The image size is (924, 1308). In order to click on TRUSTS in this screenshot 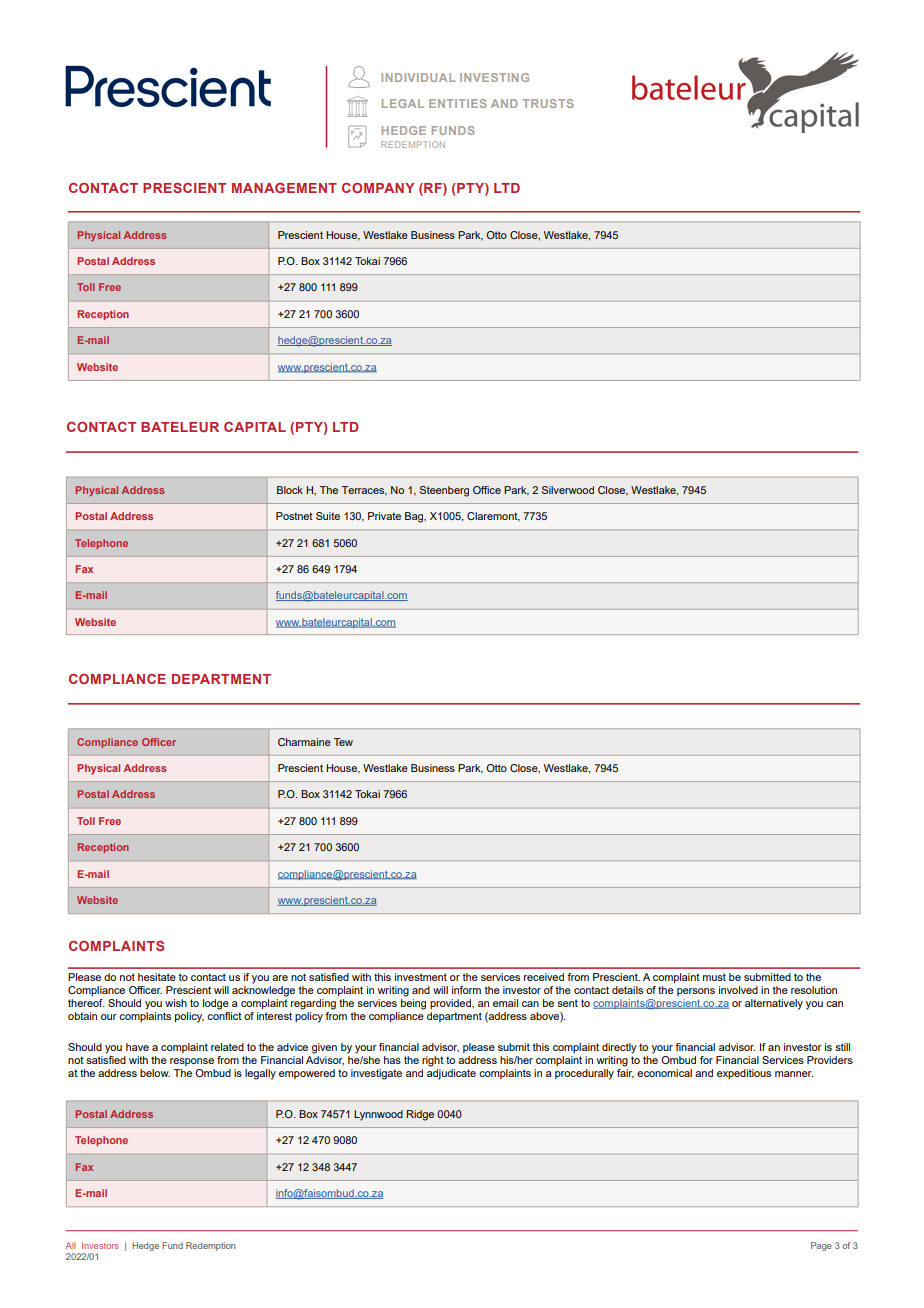, I will do `click(548, 103)`.
